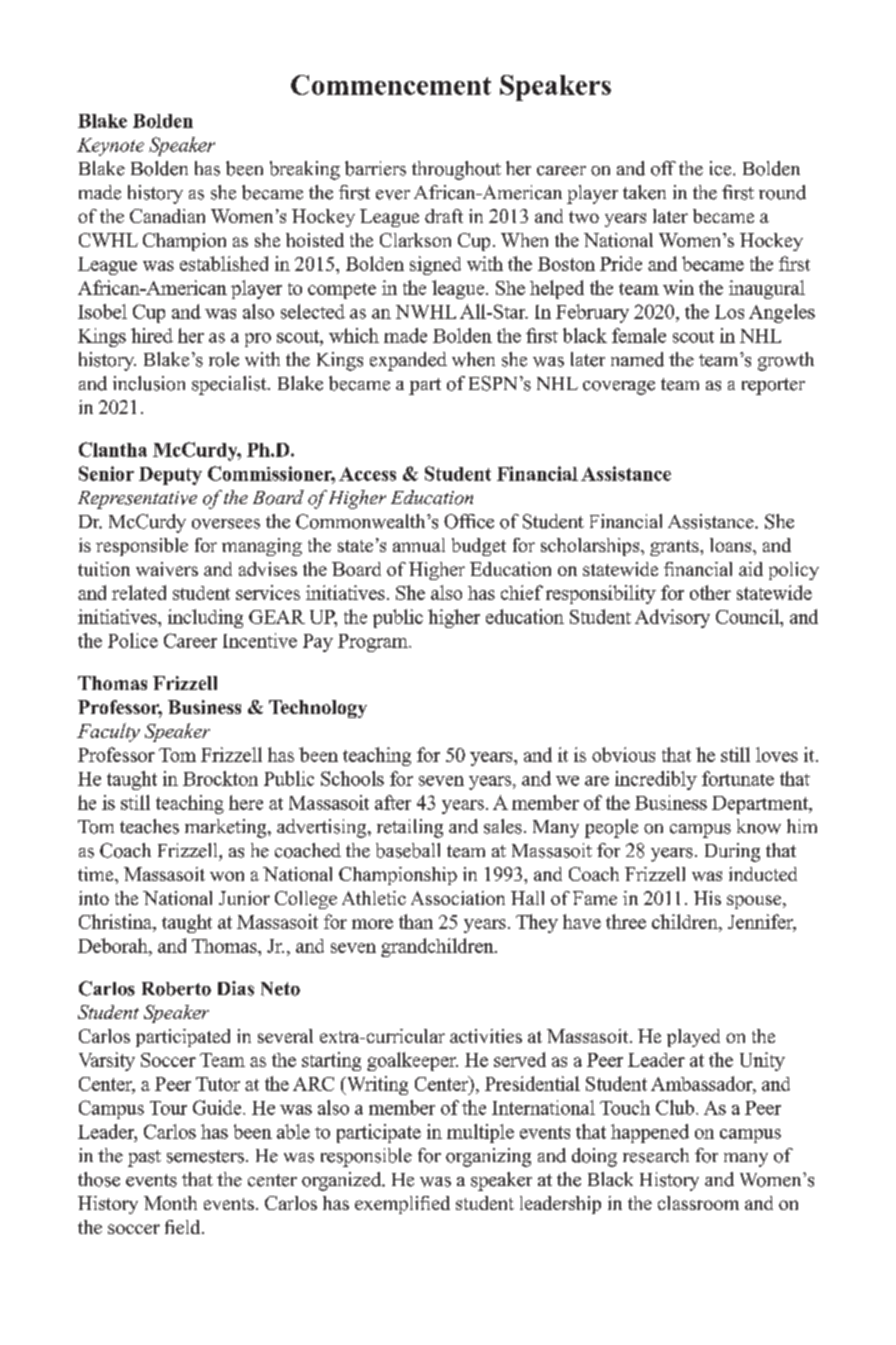 This screenshot has width=896, height=1345. I want to click on after, so click(393, 802).
